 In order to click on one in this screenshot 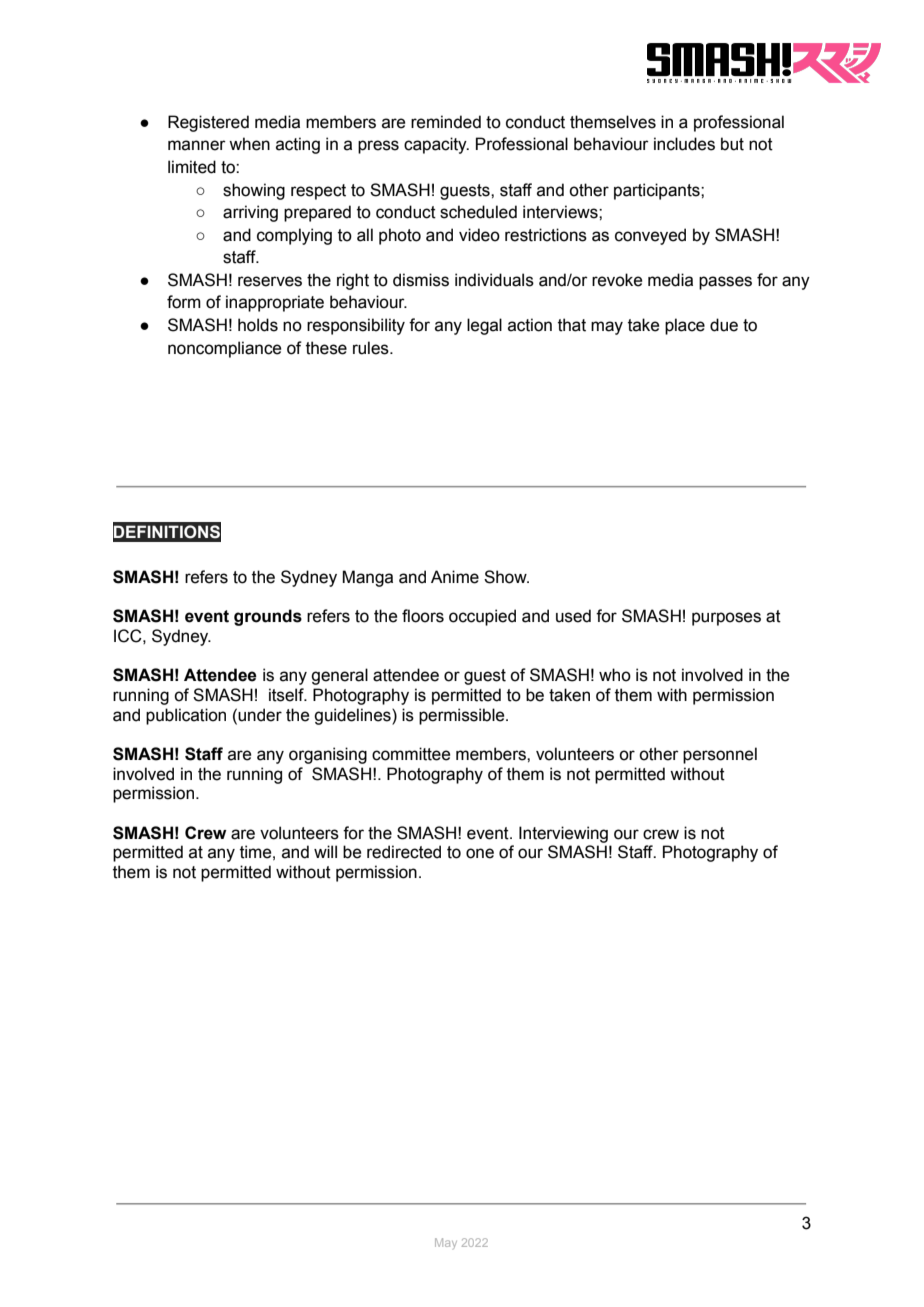, I will do `click(480, 853)`.
